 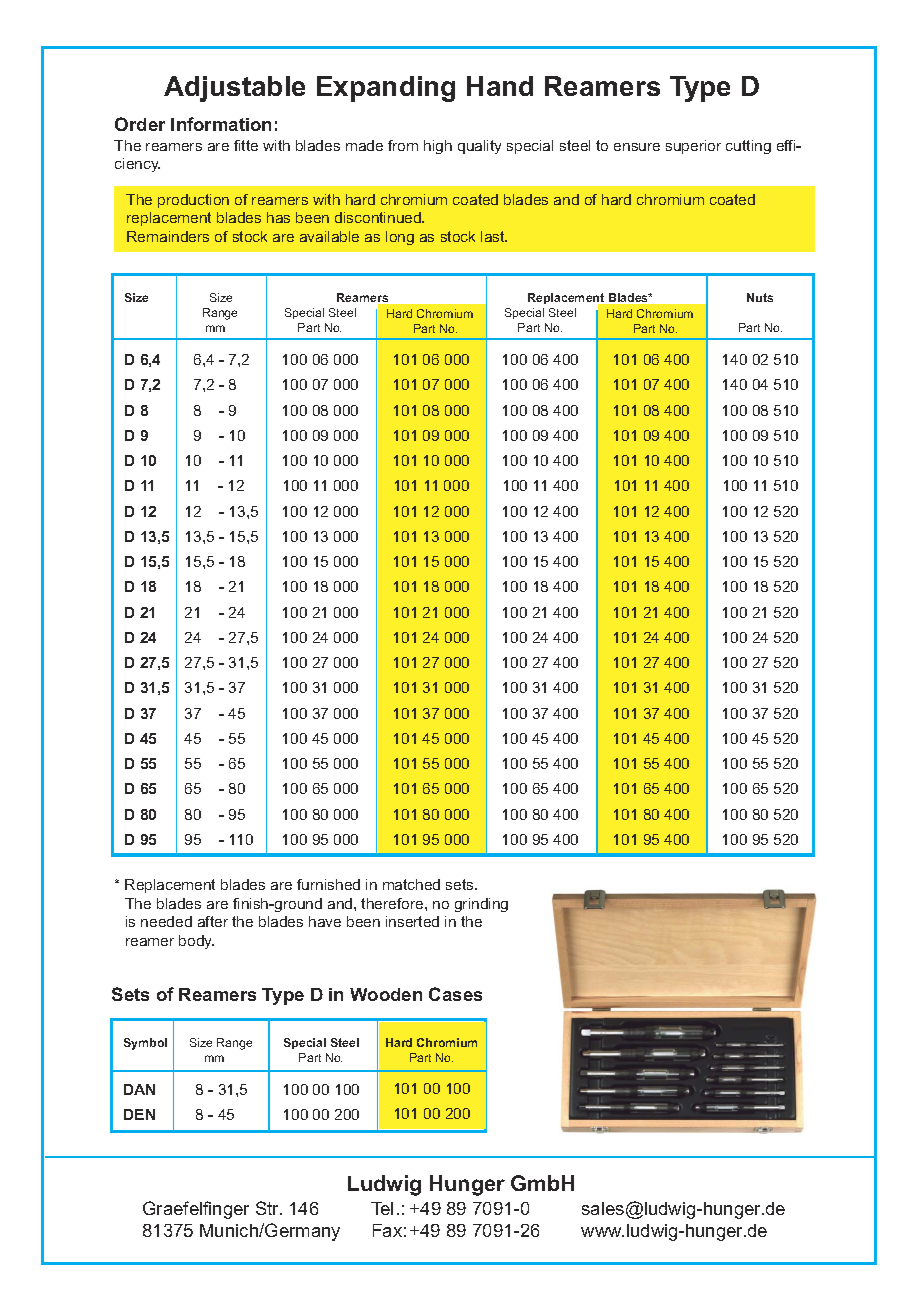 I want to click on Nuts, so click(x=760, y=297).
